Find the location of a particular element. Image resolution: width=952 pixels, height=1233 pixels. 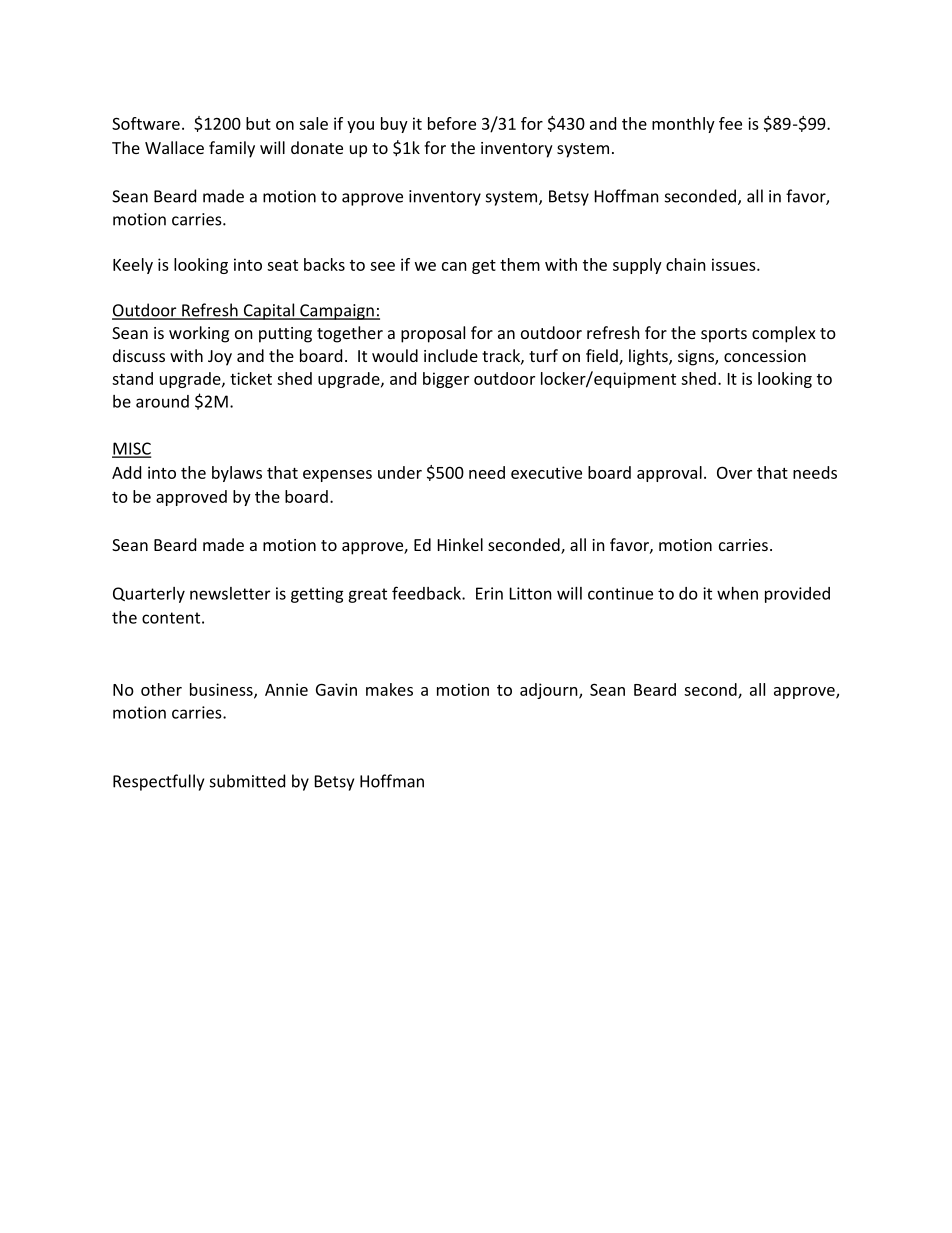

Over is located at coordinates (734, 472).
